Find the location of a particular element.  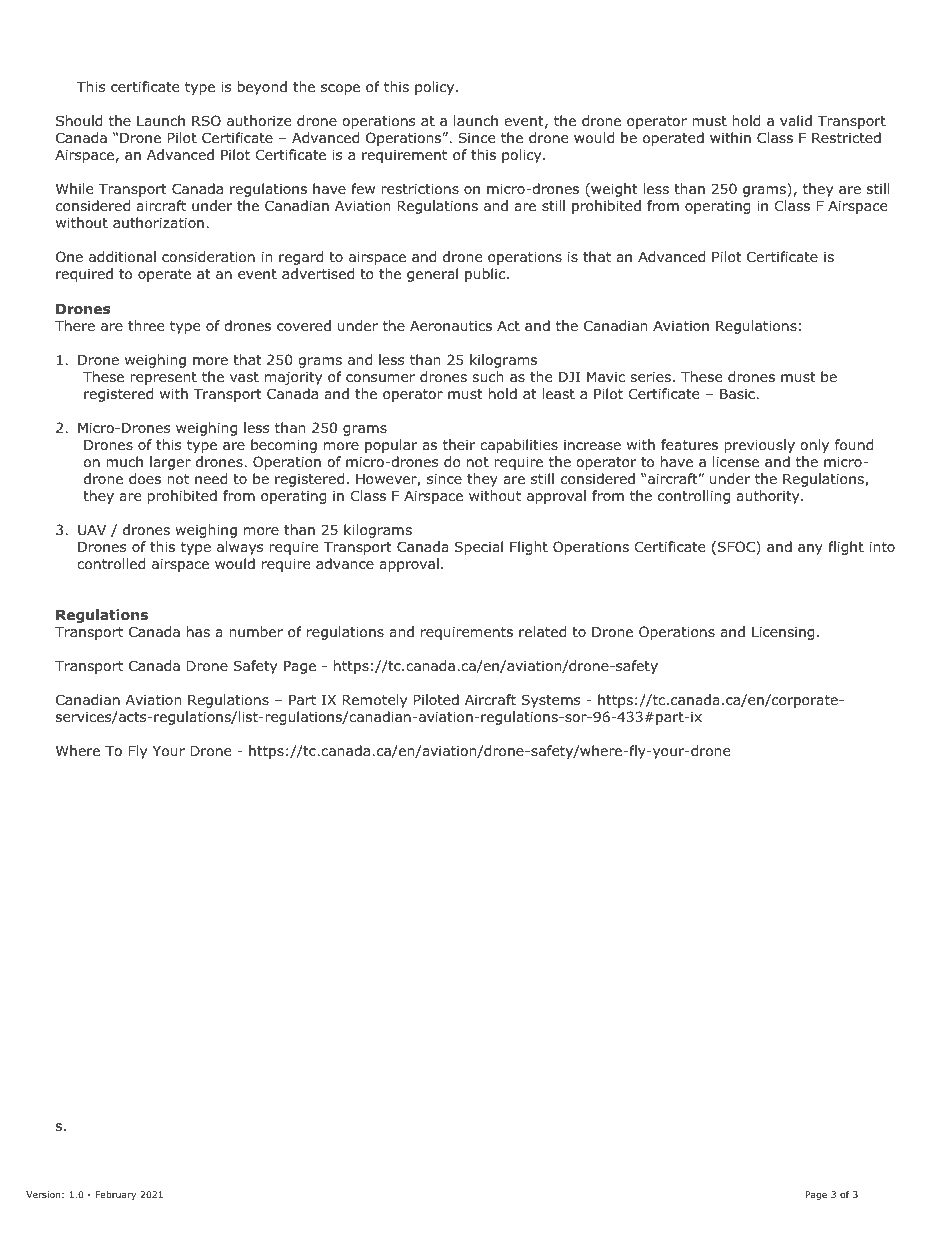

restrictions is located at coordinates (420, 189).
